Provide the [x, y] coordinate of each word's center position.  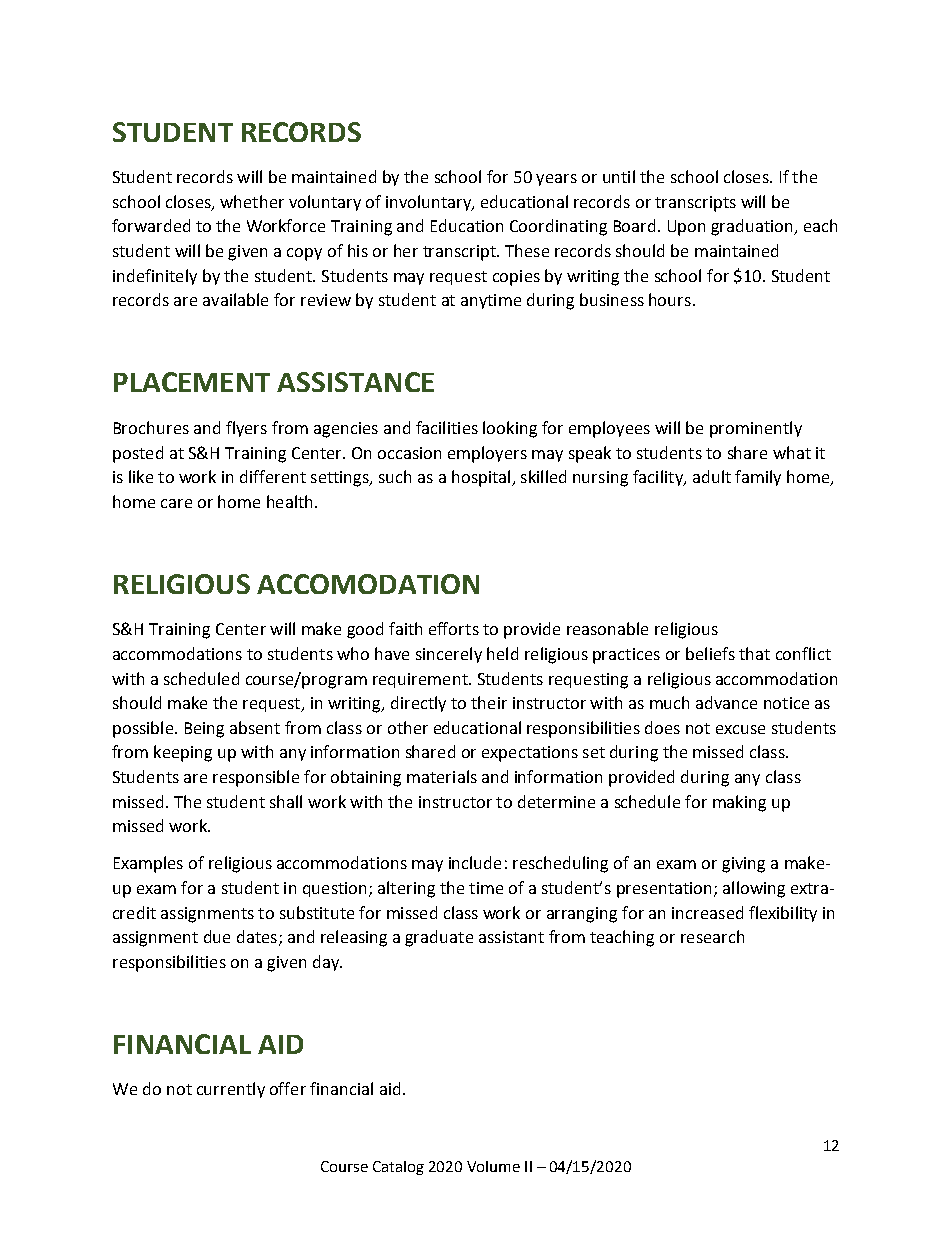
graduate [439, 938]
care [176, 503]
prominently [756, 429]
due [217, 936]
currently [231, 1090]
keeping [183, 753]
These [527, 250]
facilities [447, 427]
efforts [454, 628]
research [712, 936]
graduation [753, 227]
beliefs [710, 653]
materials [442, 776]
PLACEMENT [192, 382]
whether [252, 201]
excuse [740, 729]
